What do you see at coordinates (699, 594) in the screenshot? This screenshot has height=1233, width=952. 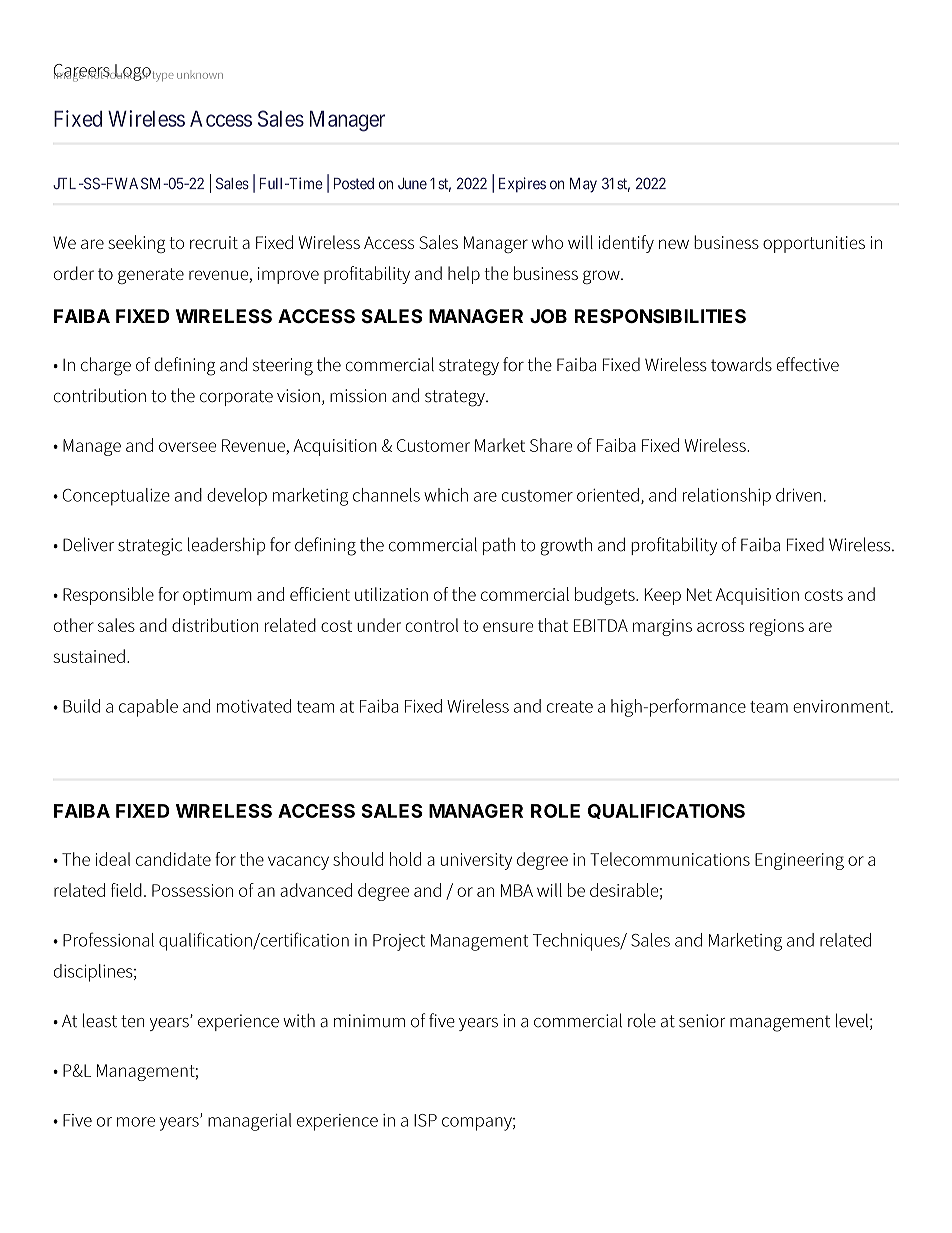 I see `Net` at bounding box center [699, 594].
